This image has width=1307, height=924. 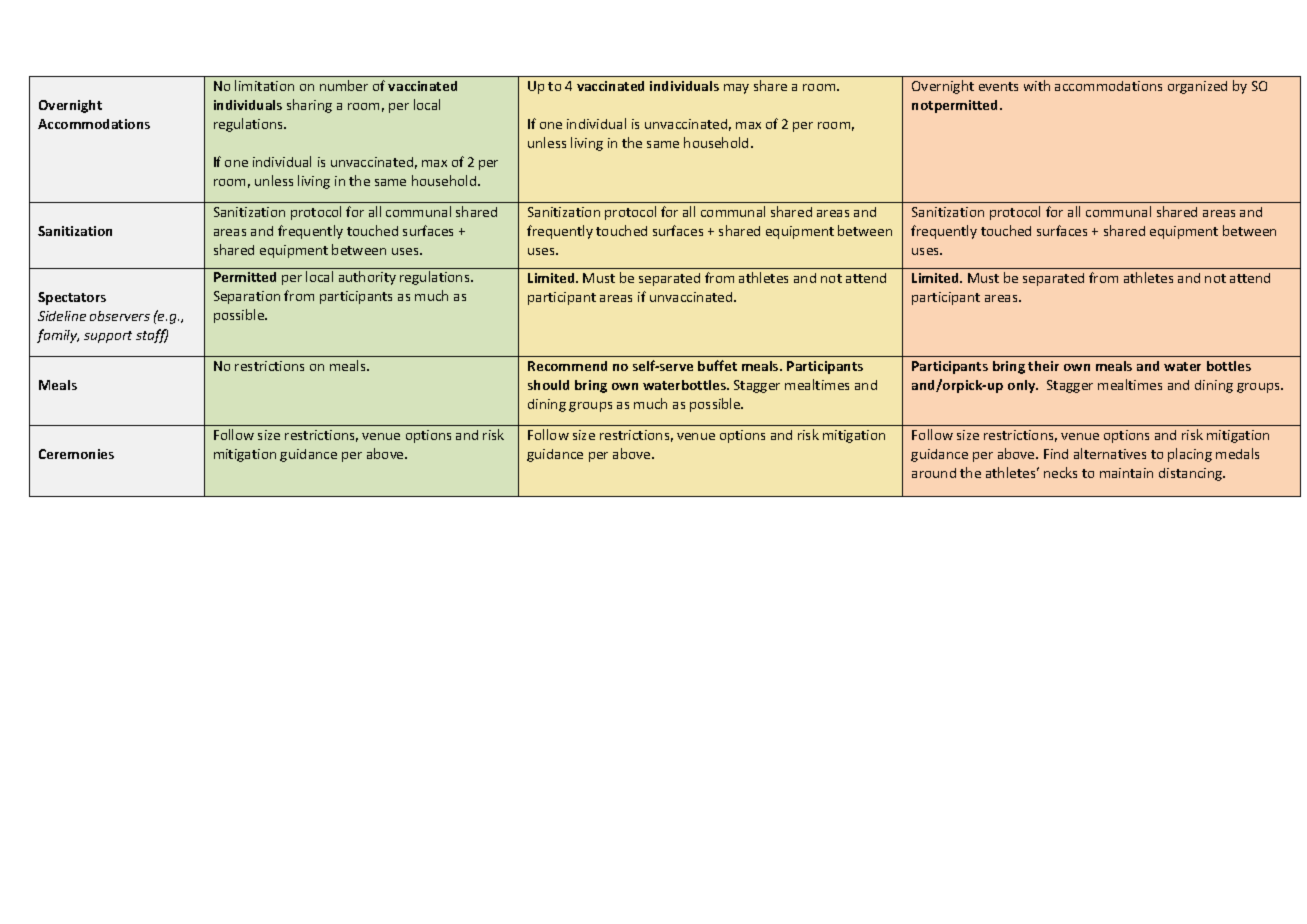 What do you see at coordinates (1023, 386) in the image?
I see `only` at bounding box center [1023, 386].
